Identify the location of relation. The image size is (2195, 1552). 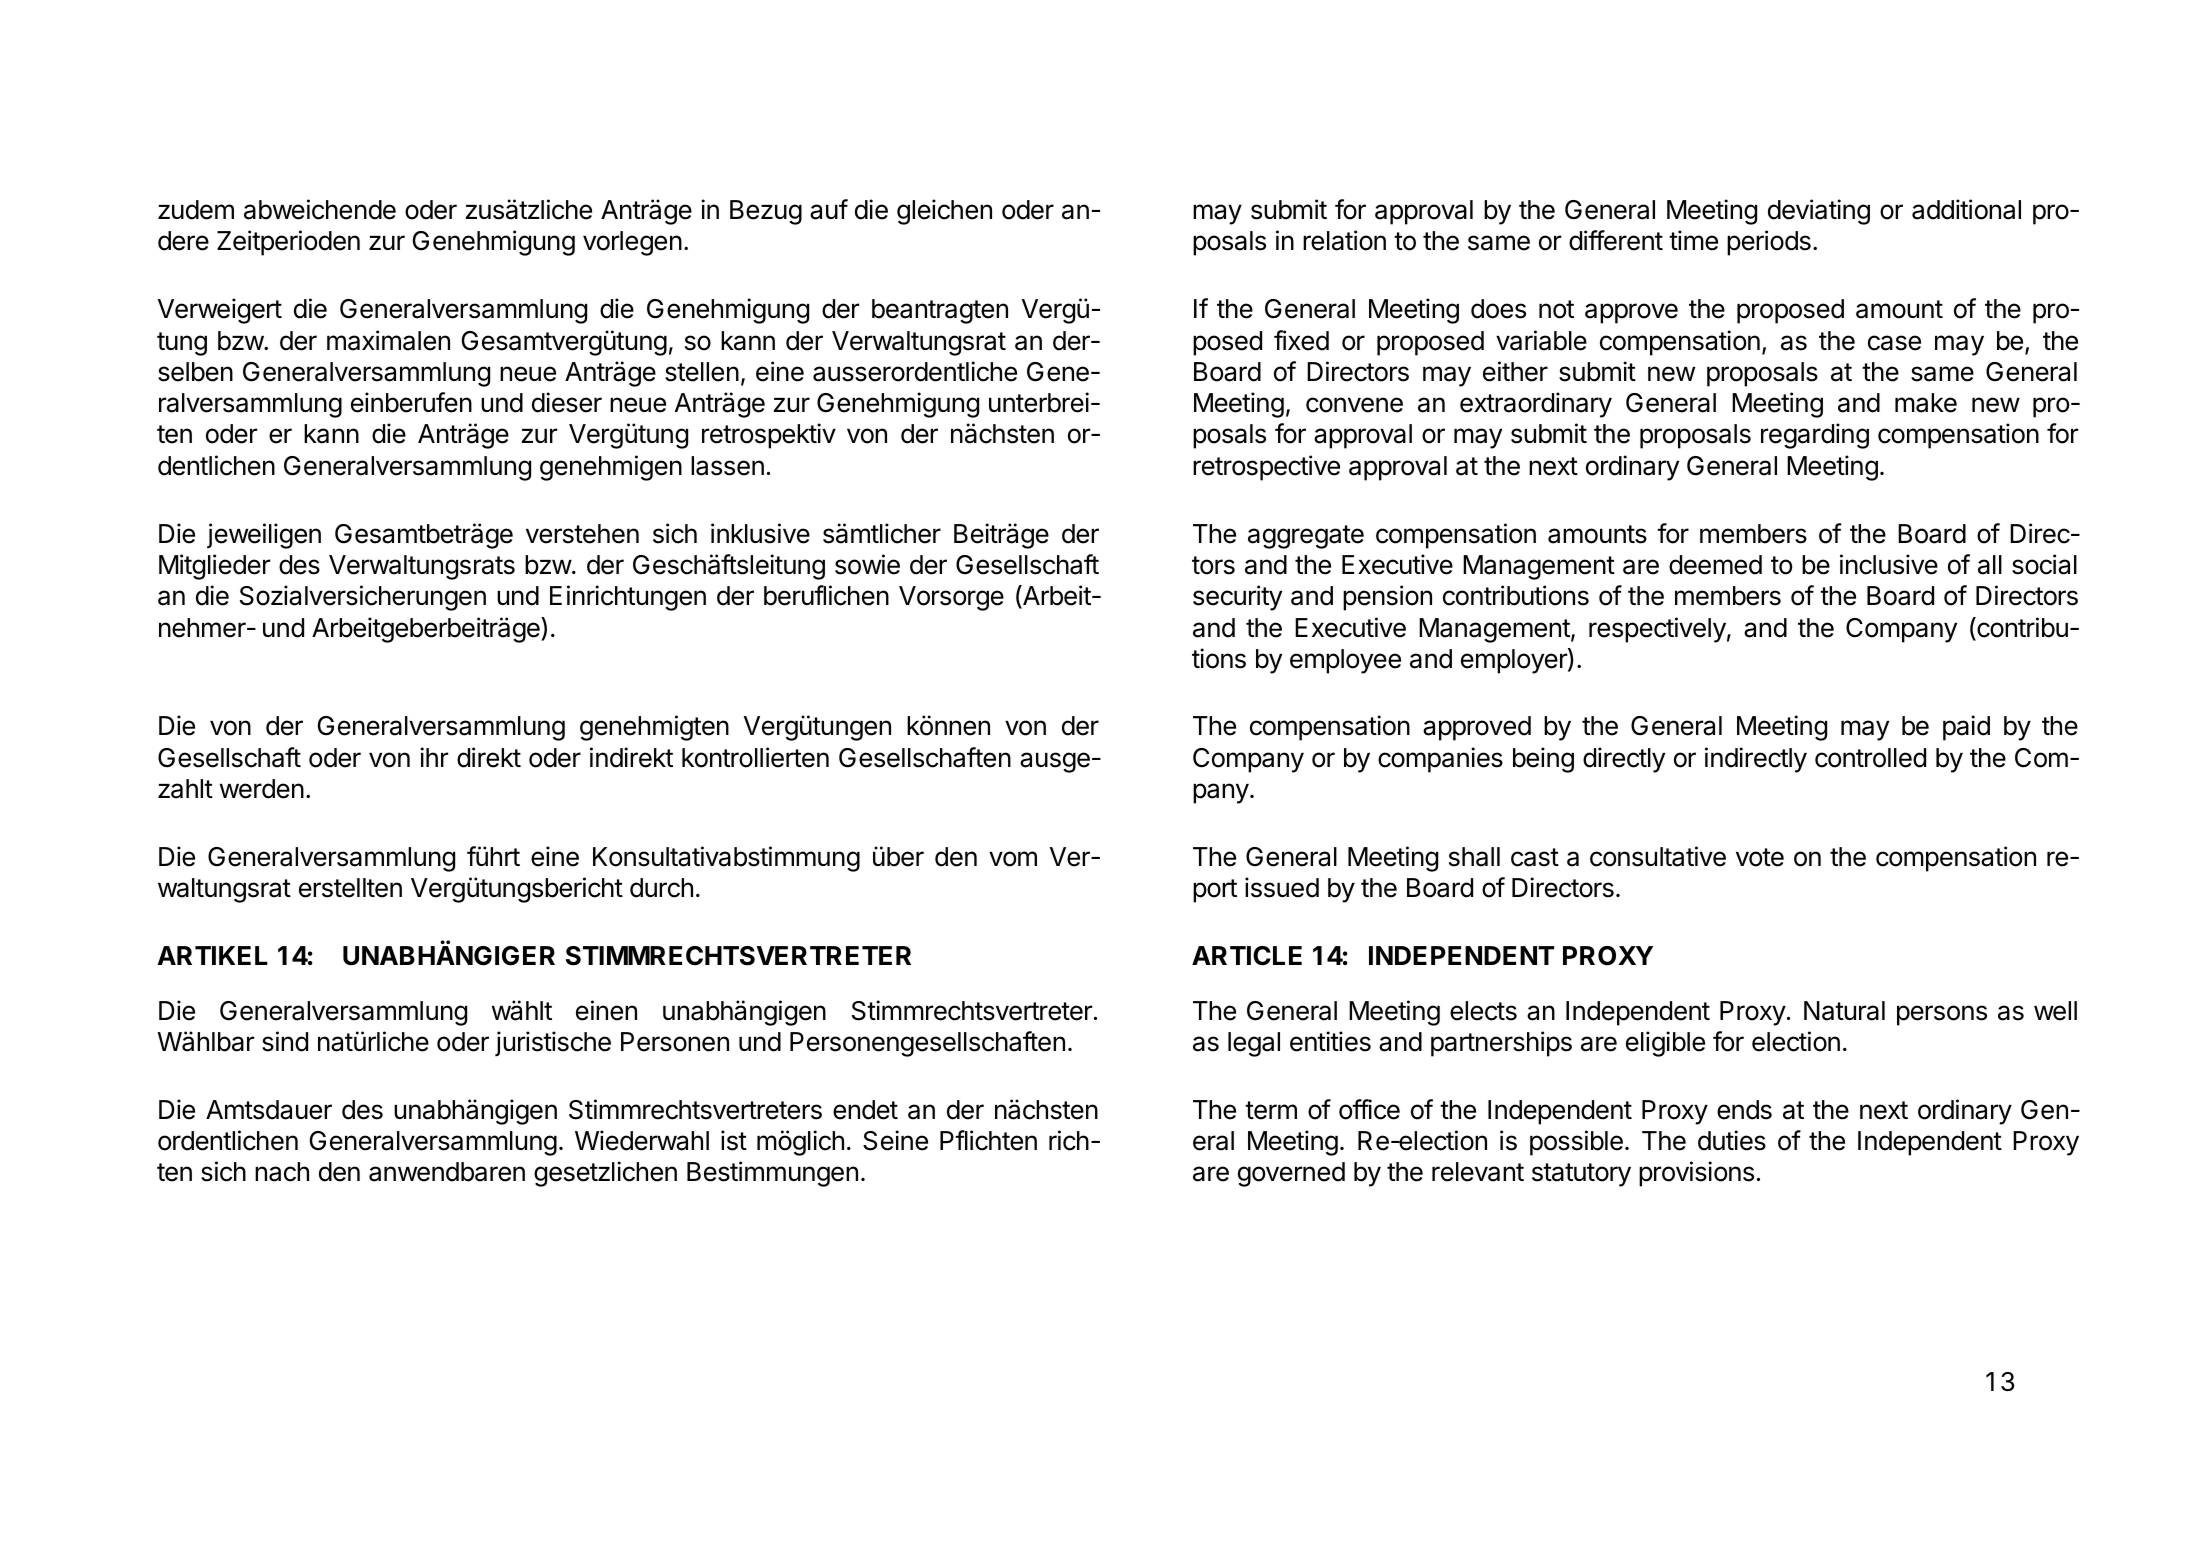
(1344, 240).
